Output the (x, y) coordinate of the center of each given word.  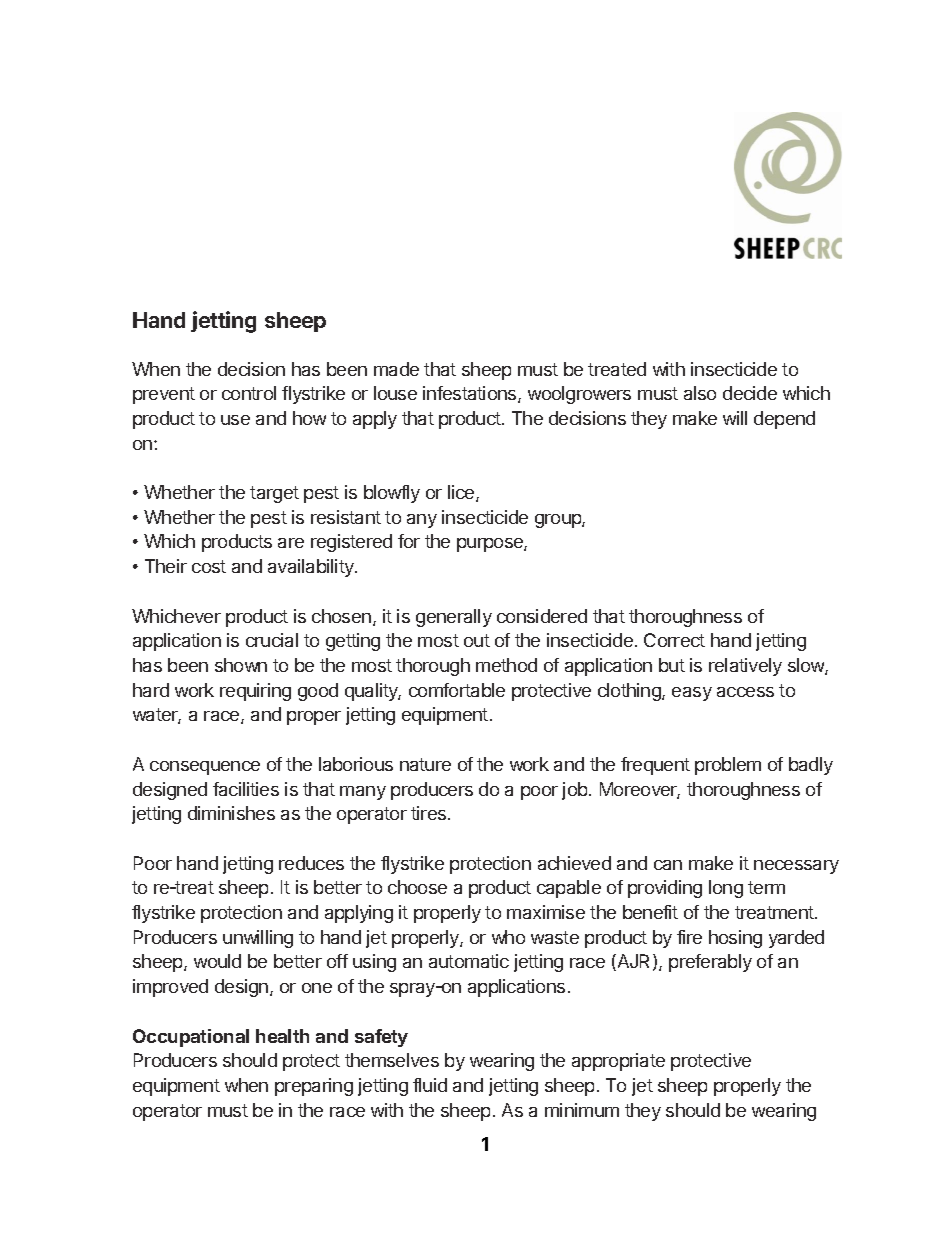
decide (750, 393)
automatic (469, 961)
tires (430, 813)
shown (241, 665)
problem (728, 766)
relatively (745, 667)
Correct (674, 640)
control (249, 393)
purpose (491, 545)
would (217, 961)
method (506, 665)
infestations (471, 394)
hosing (735, 939)
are (291, 543)
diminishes (231, 813)
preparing (314, 1087)
